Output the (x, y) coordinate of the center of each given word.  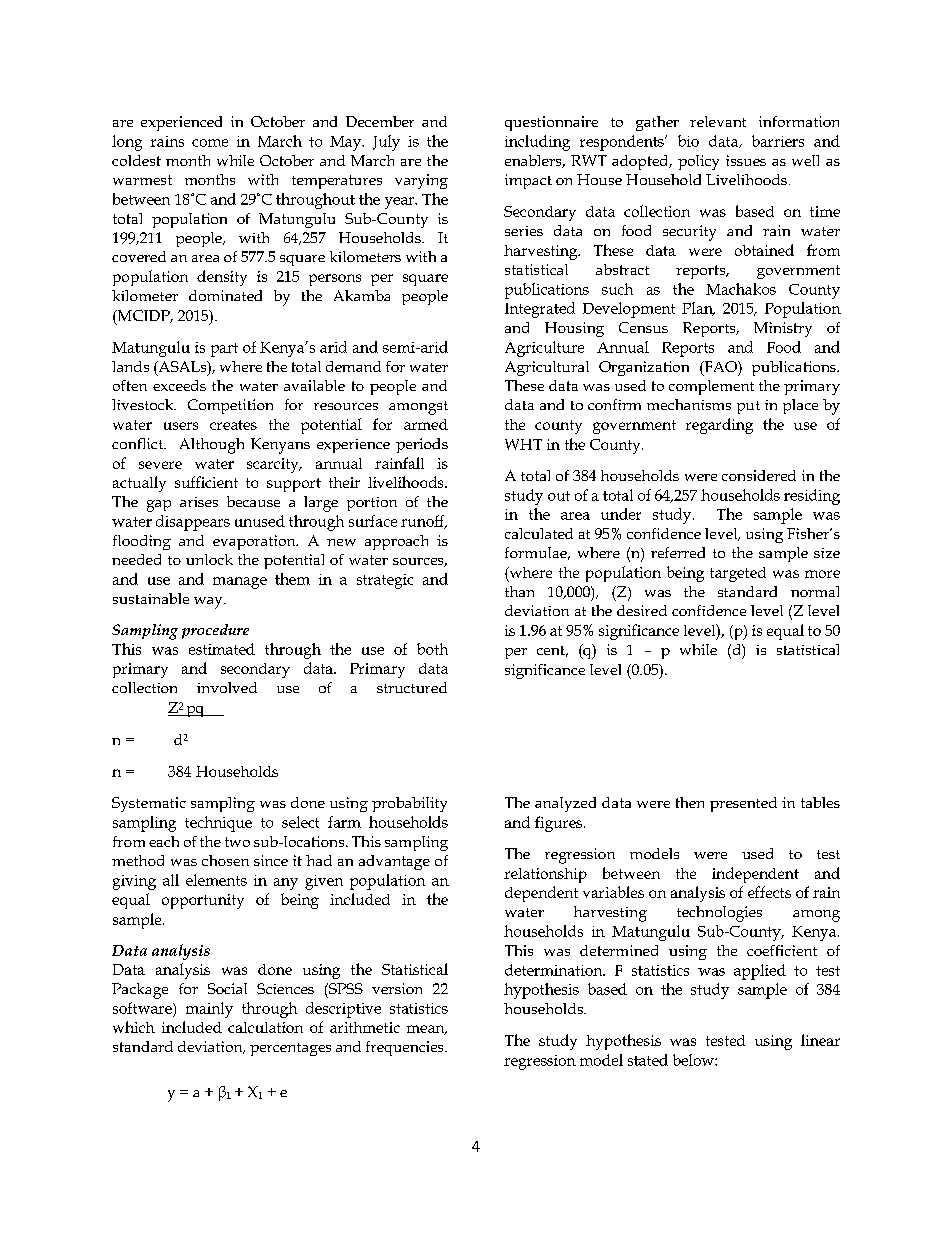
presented (743, 804)
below (694, 1060)
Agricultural (547, 368)
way (209, 603)
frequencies (406, 1048)
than (519, 591)
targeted (738, 574)
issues (746, 160)
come (210, 143)
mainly (209, 1010)
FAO (720, 368)
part (224, 350)
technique (218, 824)
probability (409, 804)
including (537, 143)
